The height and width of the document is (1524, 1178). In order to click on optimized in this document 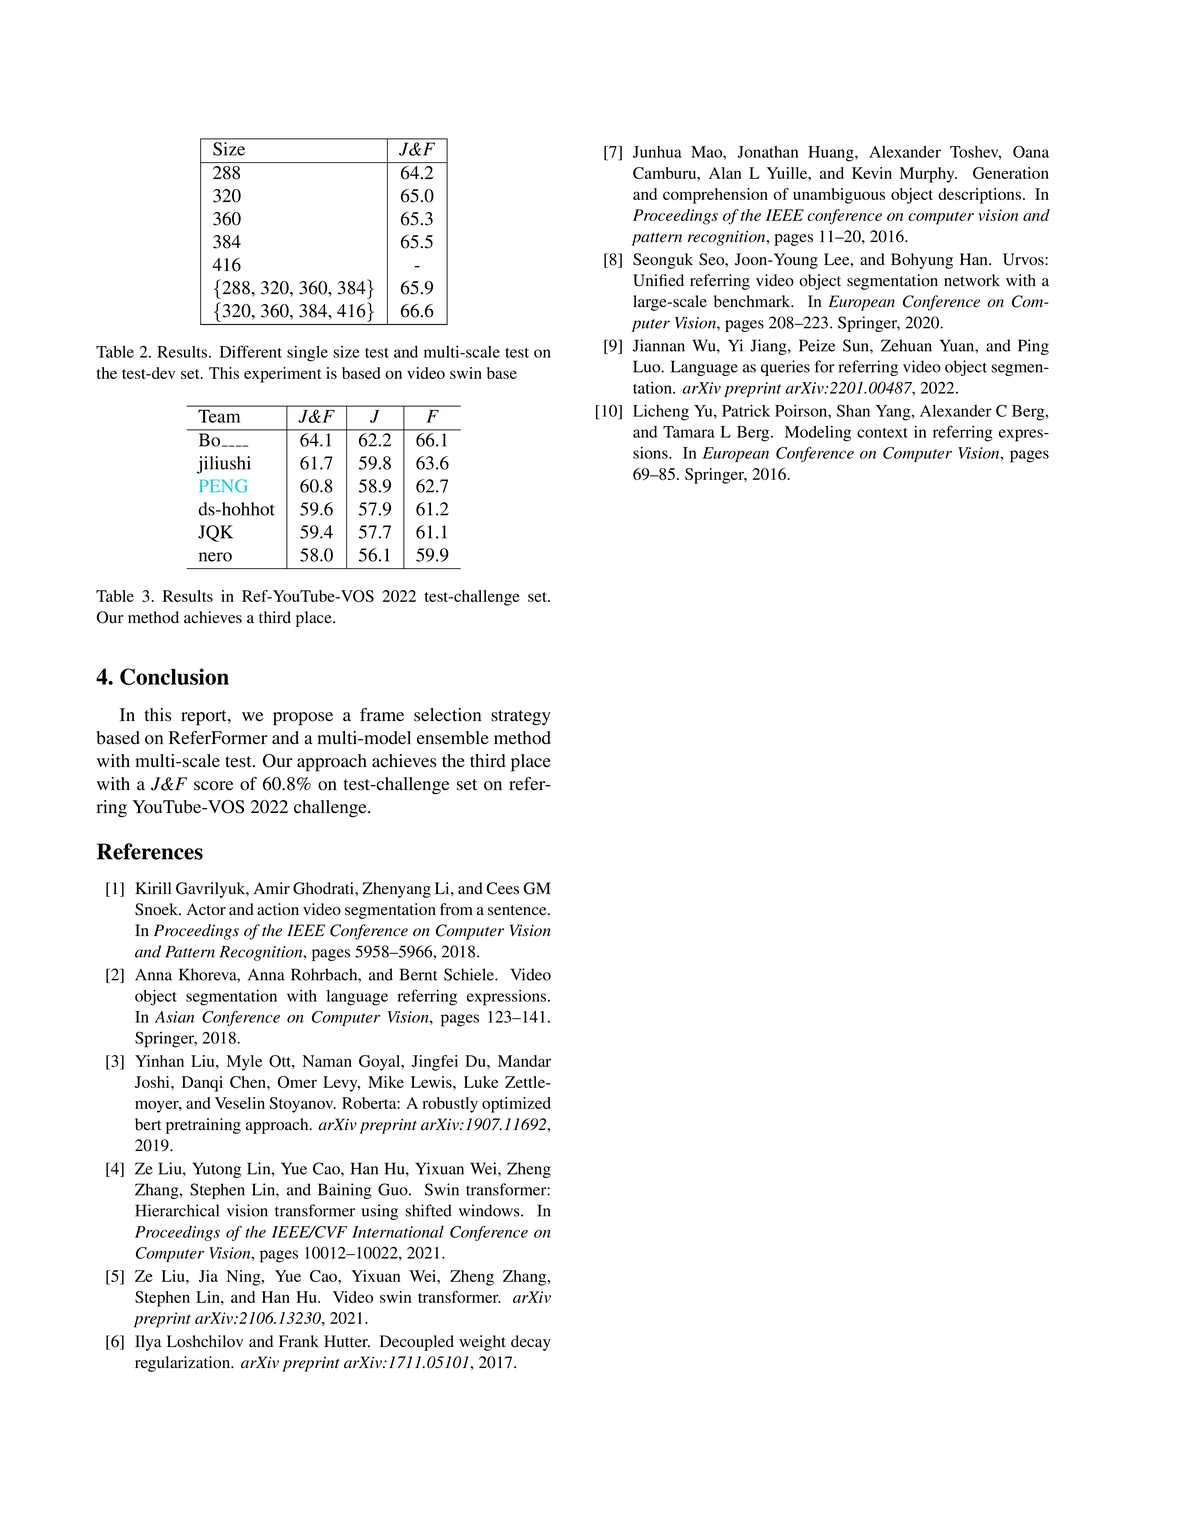, I will do `click(516, 1105)`.
